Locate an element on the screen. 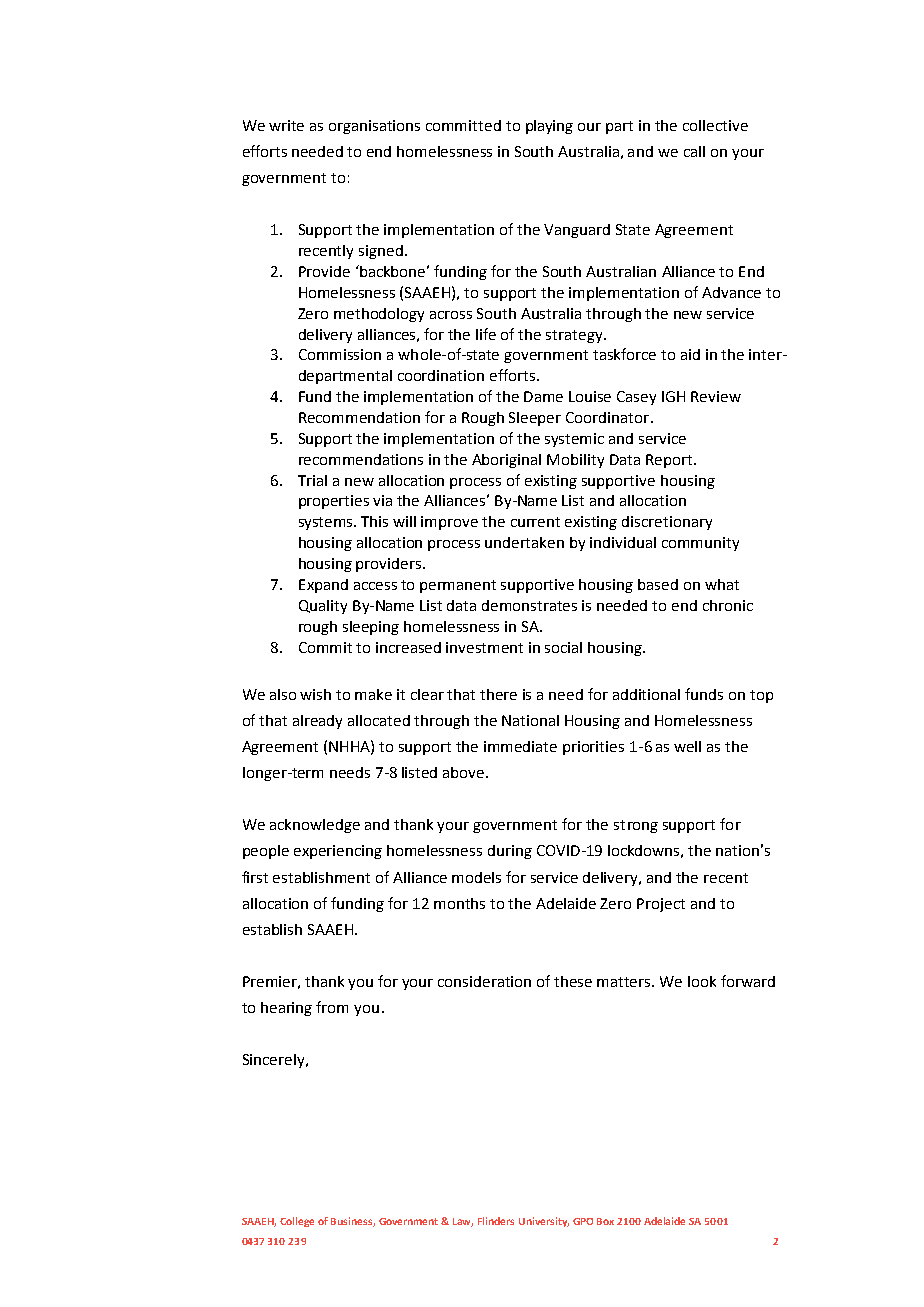  College is located at coordinates (297, 1222).
